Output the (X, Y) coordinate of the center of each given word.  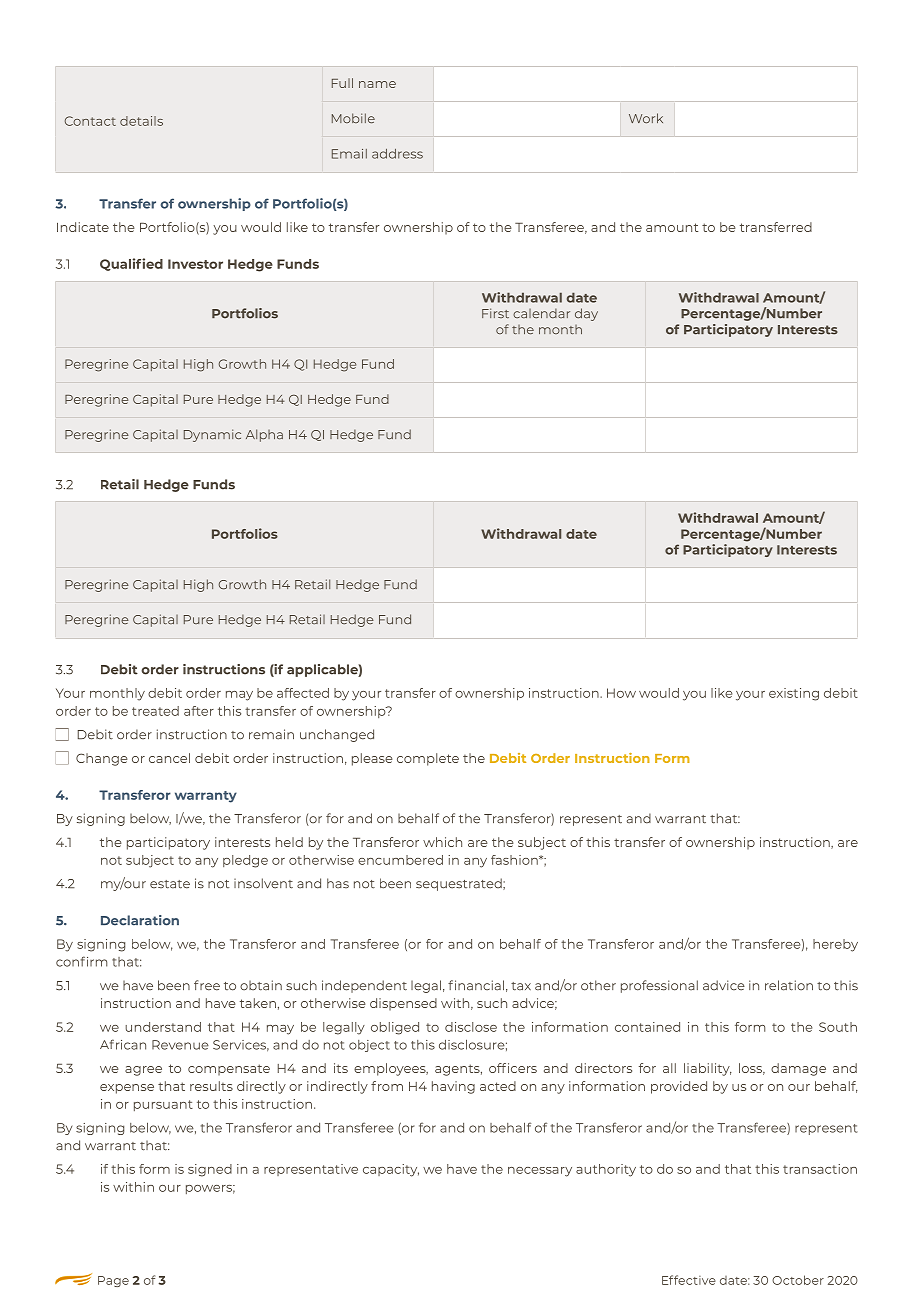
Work (646, 118)
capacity (391, 1170)
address (397, 154)
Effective (689, 1280)
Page (113, 1281)
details (141, 121)
